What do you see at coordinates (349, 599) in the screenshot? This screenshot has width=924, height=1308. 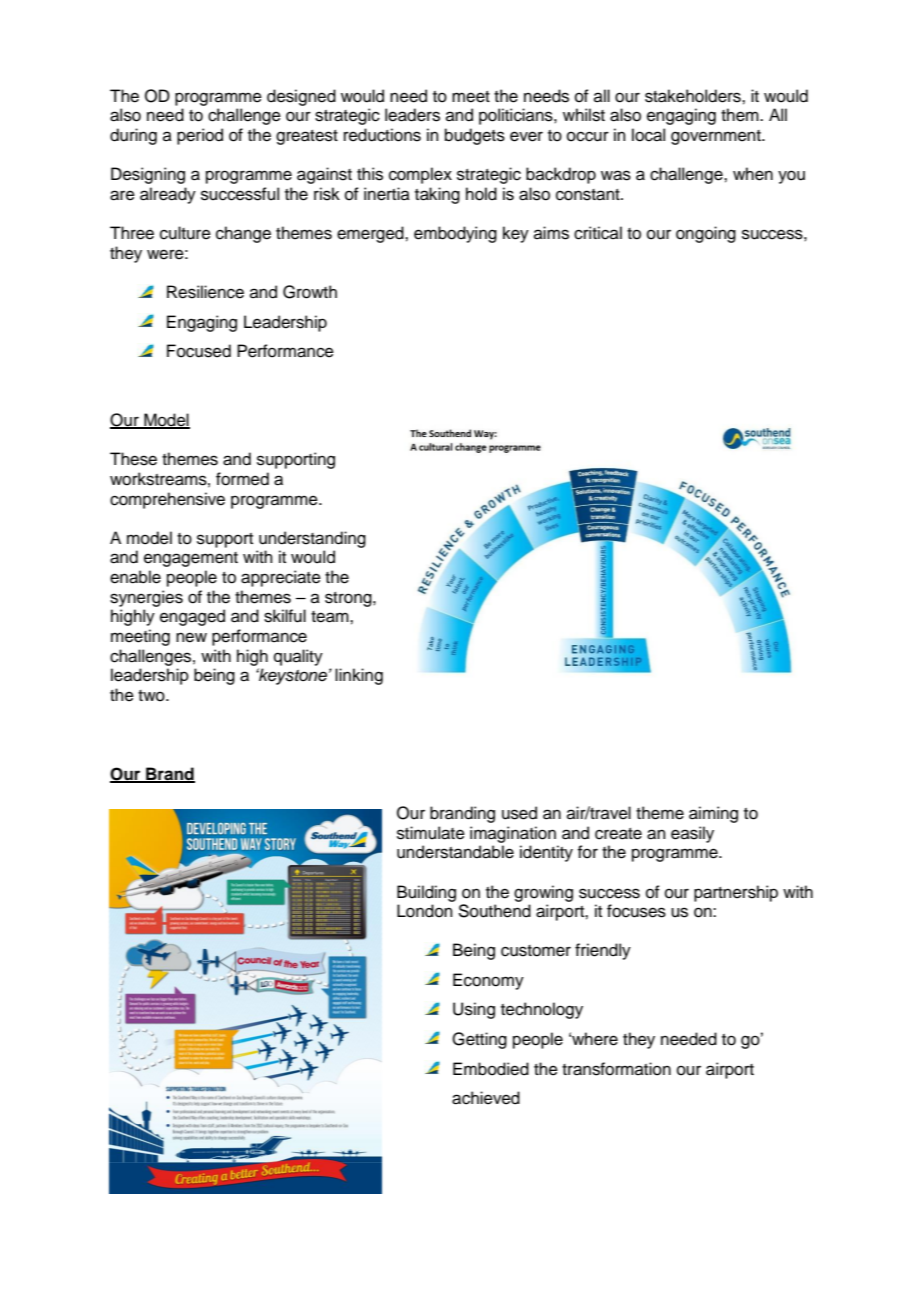 I see `strong` at bounding box center [349, 599].
